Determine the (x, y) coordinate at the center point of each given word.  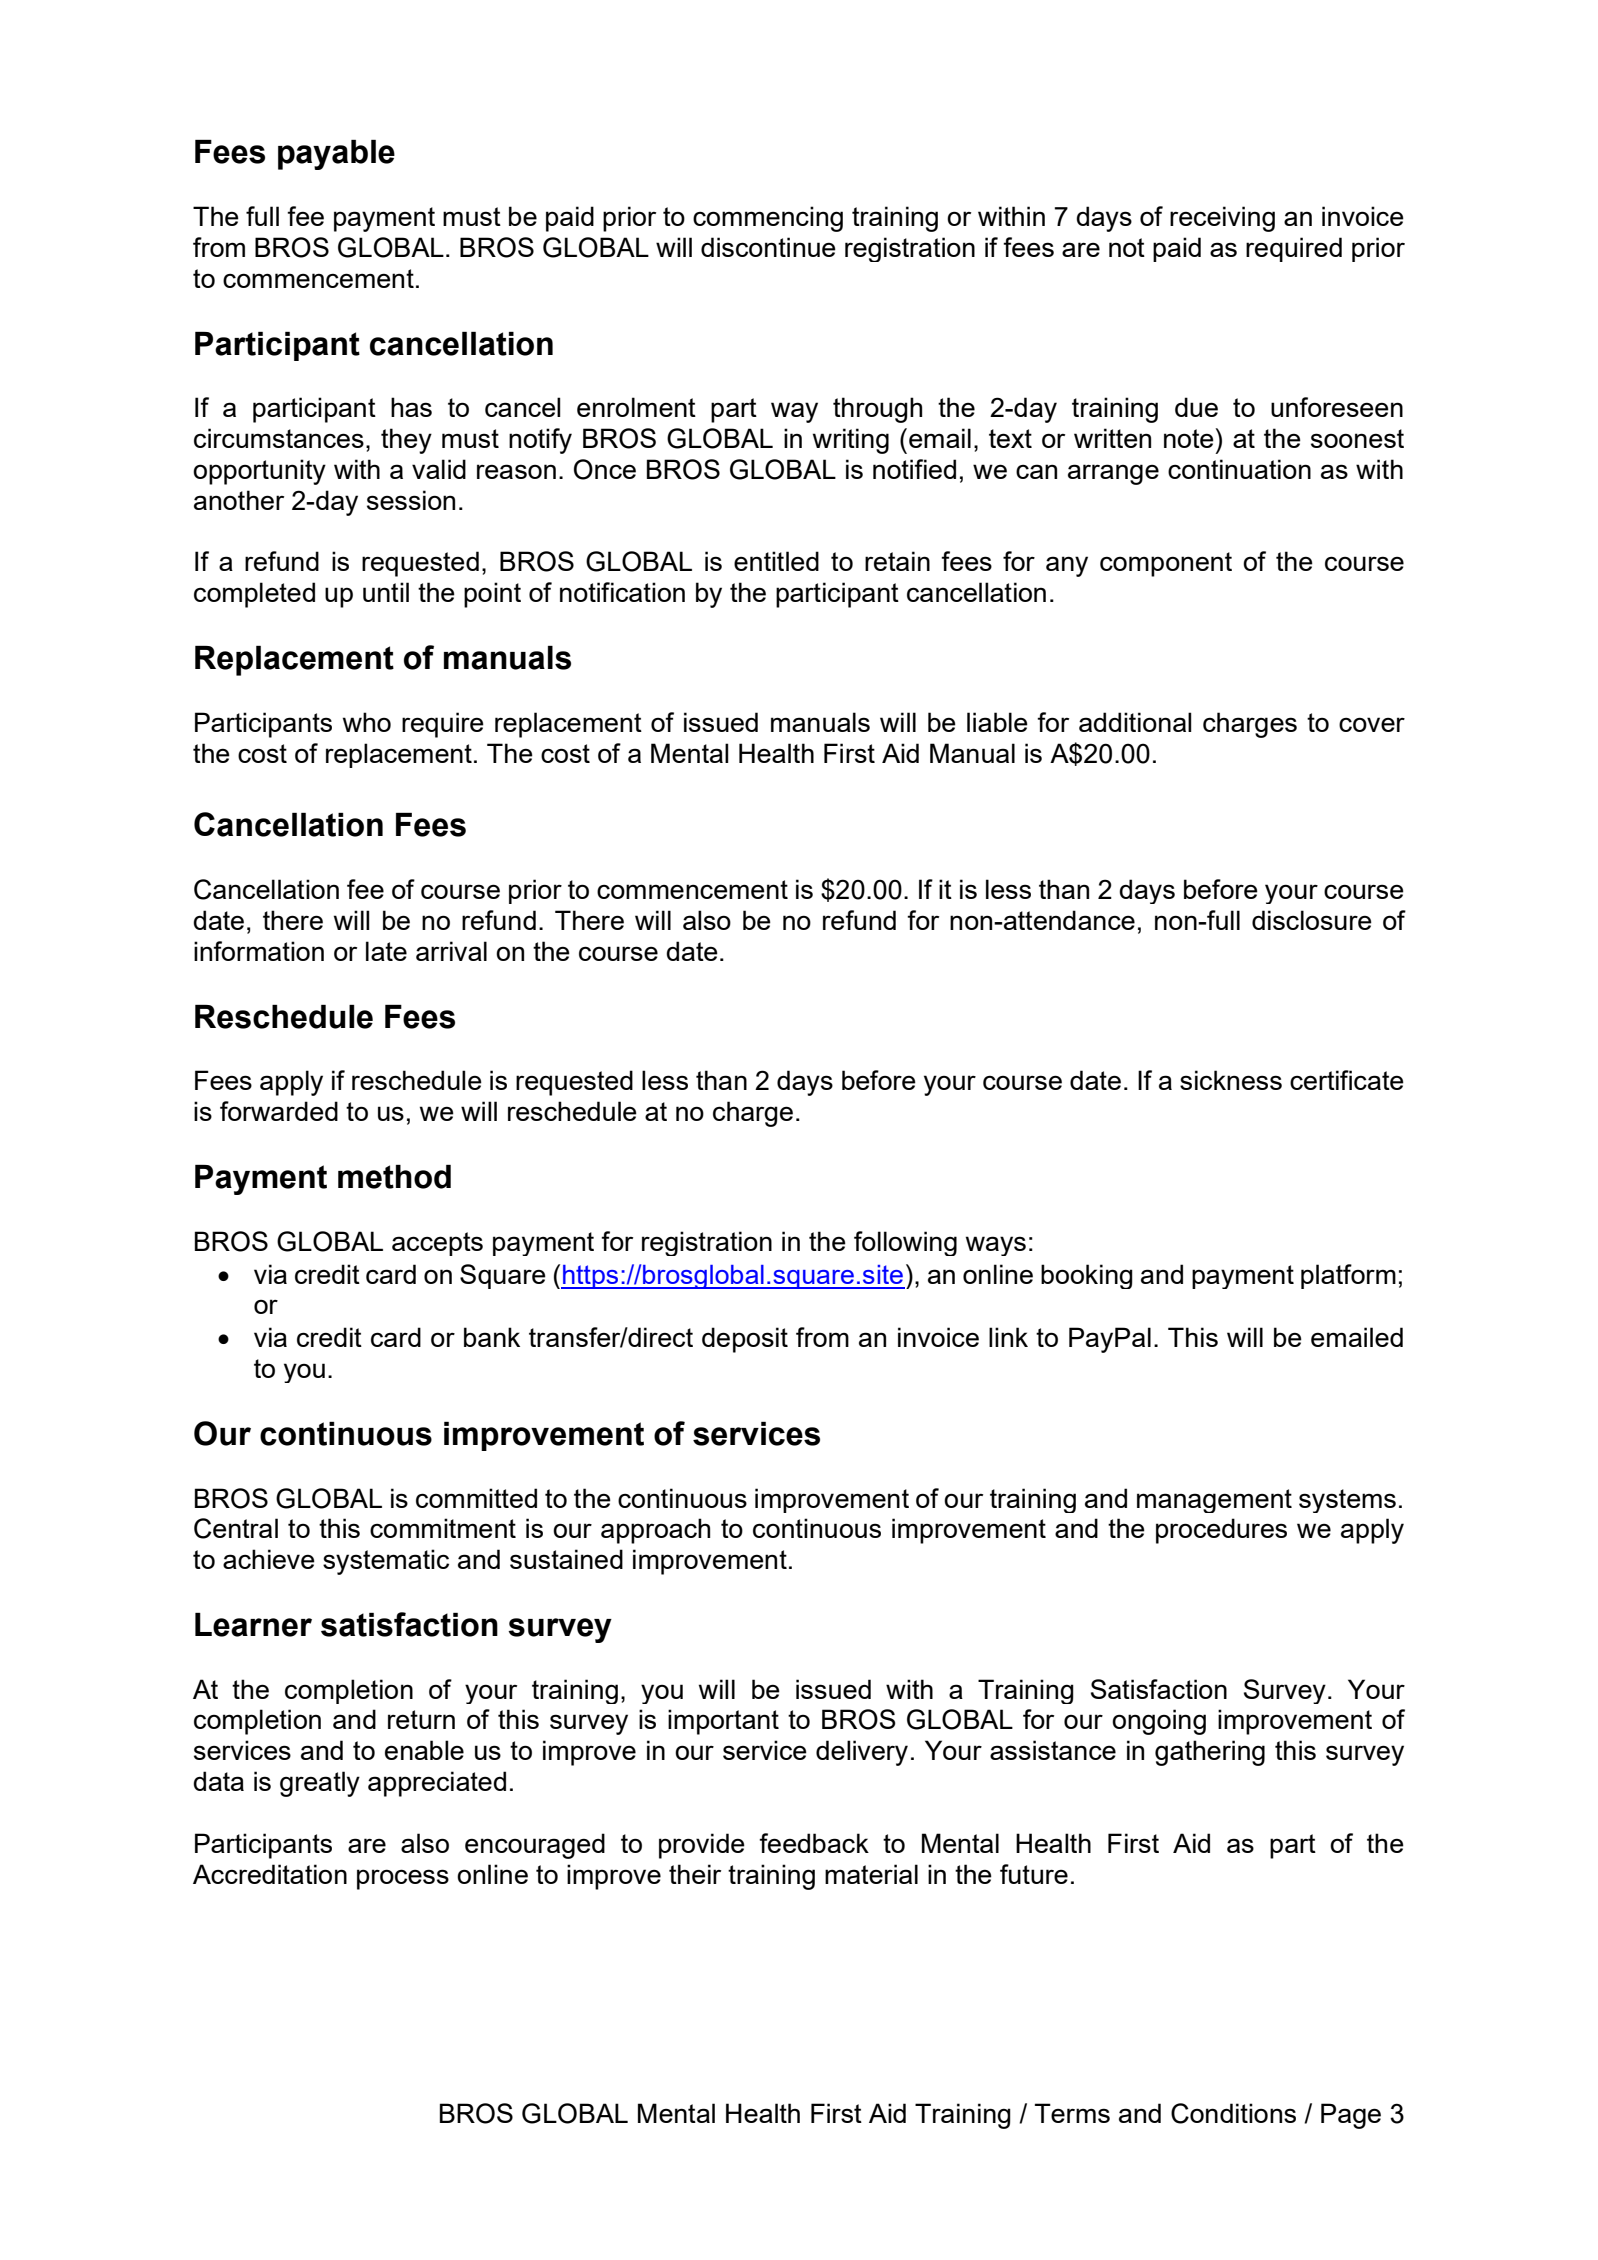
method (394, 1177)
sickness (1231, 1080)
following (905, 1243)
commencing (768, 219)
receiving (1222, 219)
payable (336, 155)
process (403, 1879)
